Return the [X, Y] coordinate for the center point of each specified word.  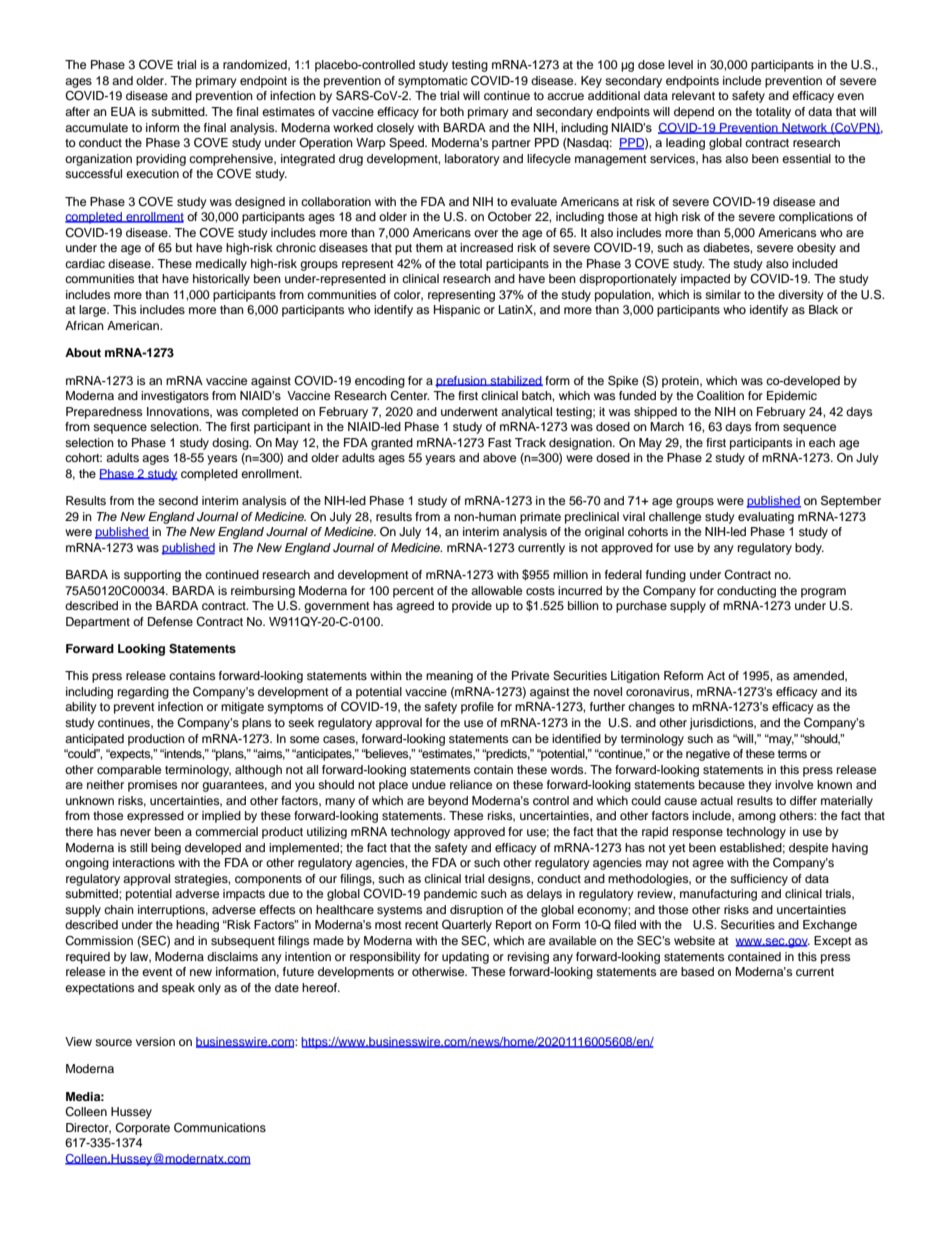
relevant [693, 95]
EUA [123, 112]
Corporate [142, 1129]
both [452, 111]
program [823, 593]
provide [472, 607]
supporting [152, 576]
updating [465, 958]
